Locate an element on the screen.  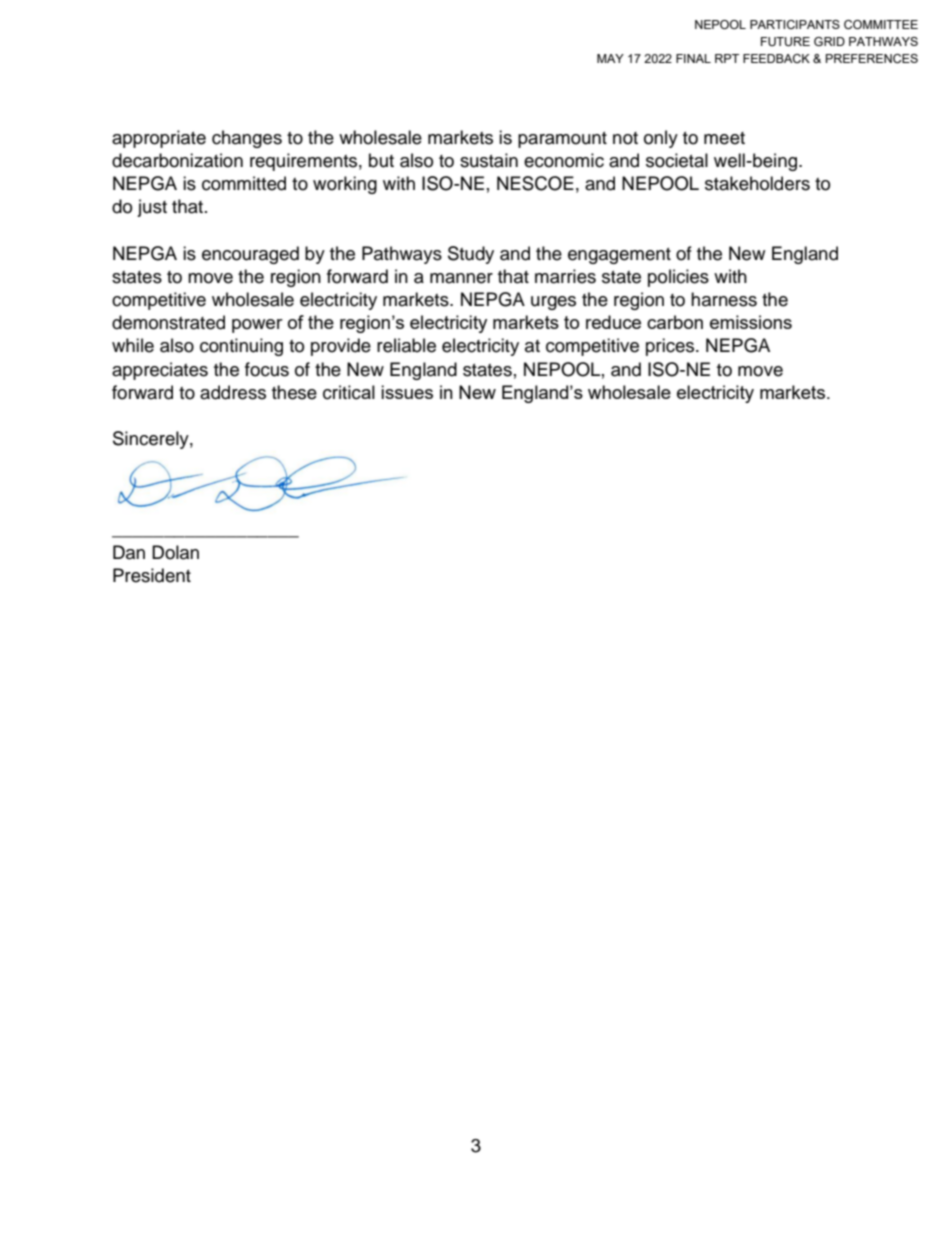
demonstrated is located at coordinates (168, 322).
